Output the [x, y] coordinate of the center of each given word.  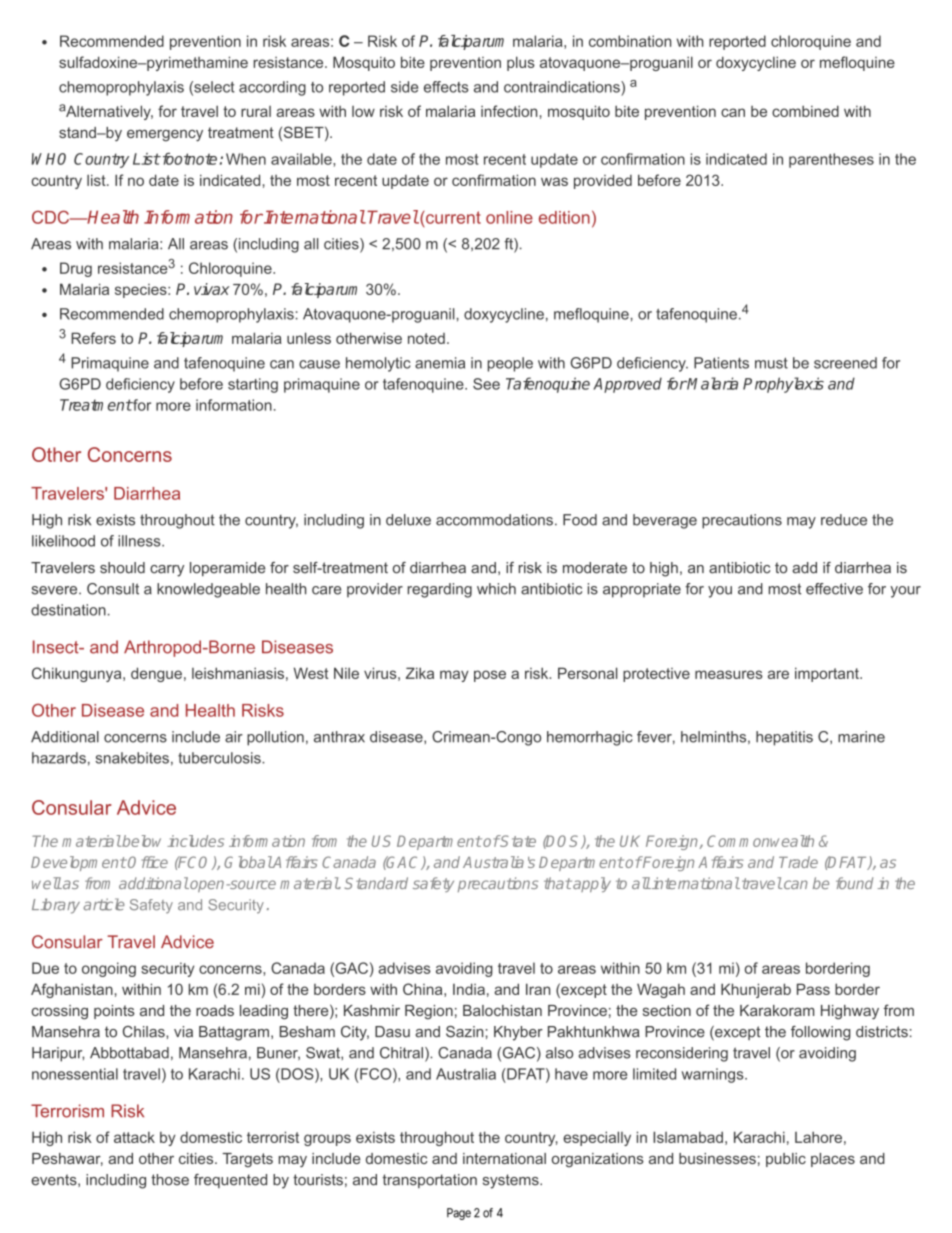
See [486, 384]
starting [253, 385]
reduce [844, 520]
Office [148, 862]
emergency [165, 136]
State [517, 841]
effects [446, 87]
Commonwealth [760, 841]
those [170, 1180]
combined [805, 111]
